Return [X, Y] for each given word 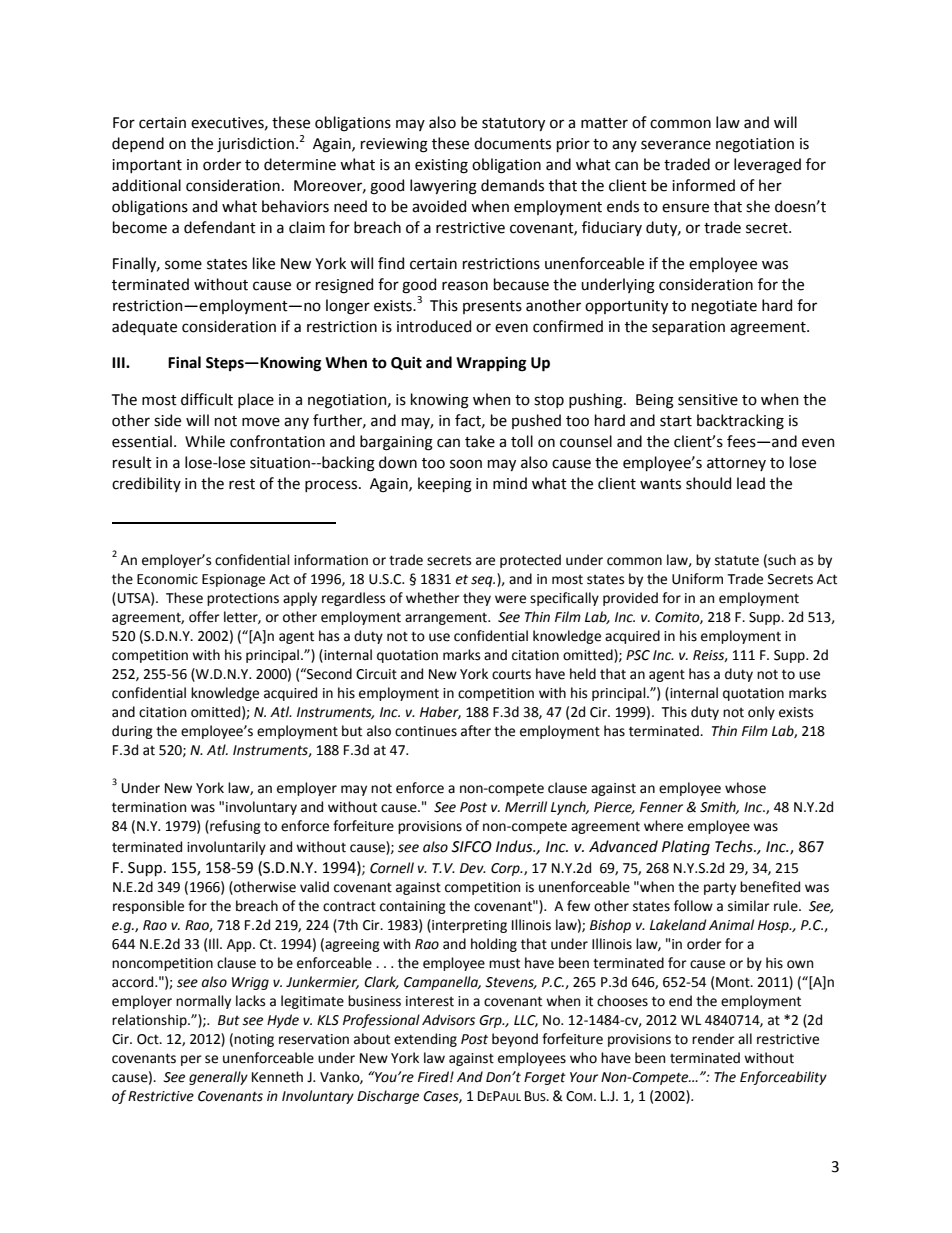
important [147, 166]
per [191, 1060]
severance [676, 145]
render [713, 1039]
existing [441, 166]
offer [204, 617]
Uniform [697, 579]
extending [425, 1040]
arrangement [447, 619]
